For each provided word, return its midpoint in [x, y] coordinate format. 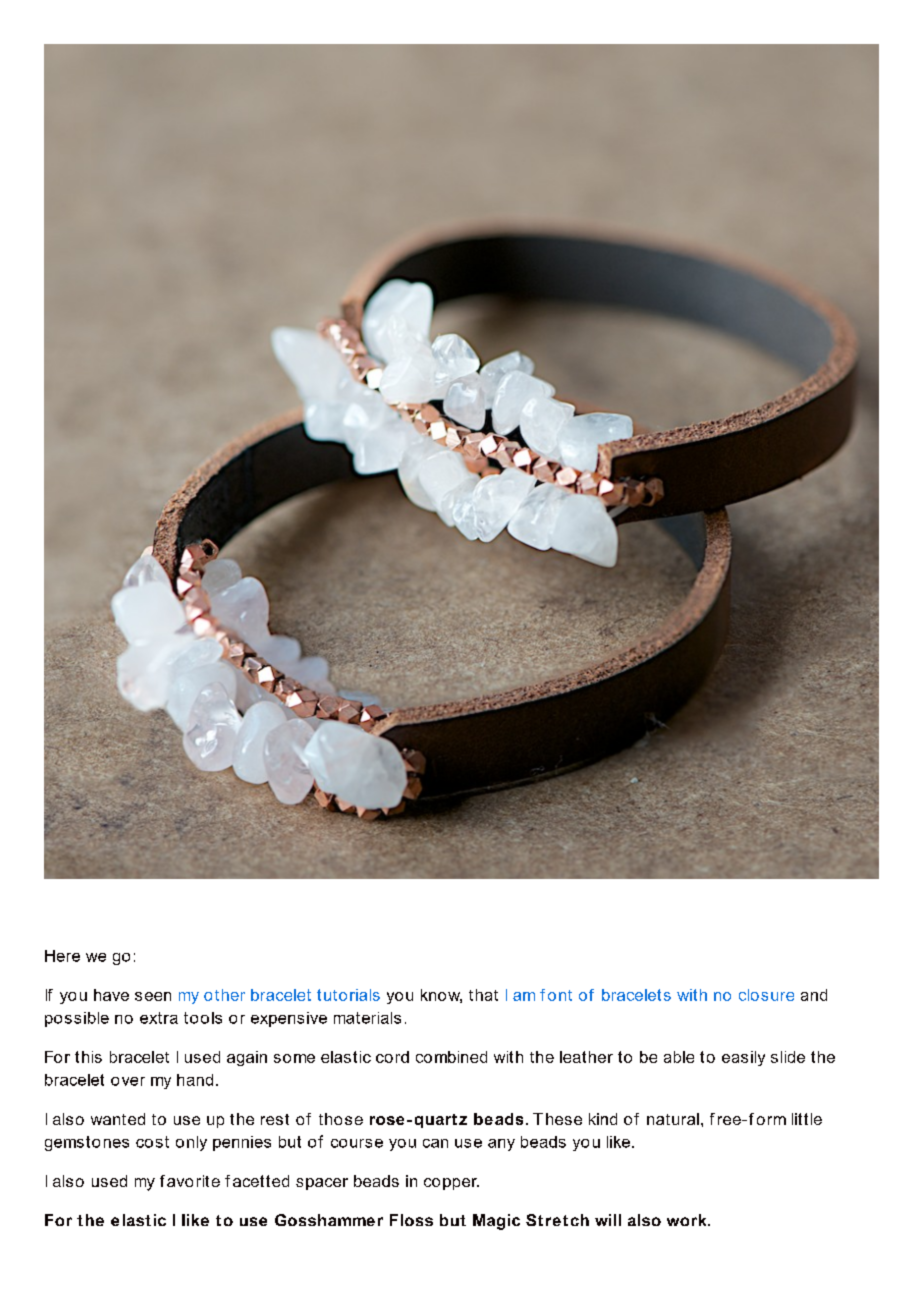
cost [152, 1142]
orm [771, 1120]
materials [367, 1018]
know [441, 996]
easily [743, 1058]
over [128, 1081]
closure [766, 995]
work [688, 1220]
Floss [411, 1220]
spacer [322, 1184]
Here [62, 956]
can [435, 1143]
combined [451, 1057]
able [679, 1057]
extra [159, 1018]
